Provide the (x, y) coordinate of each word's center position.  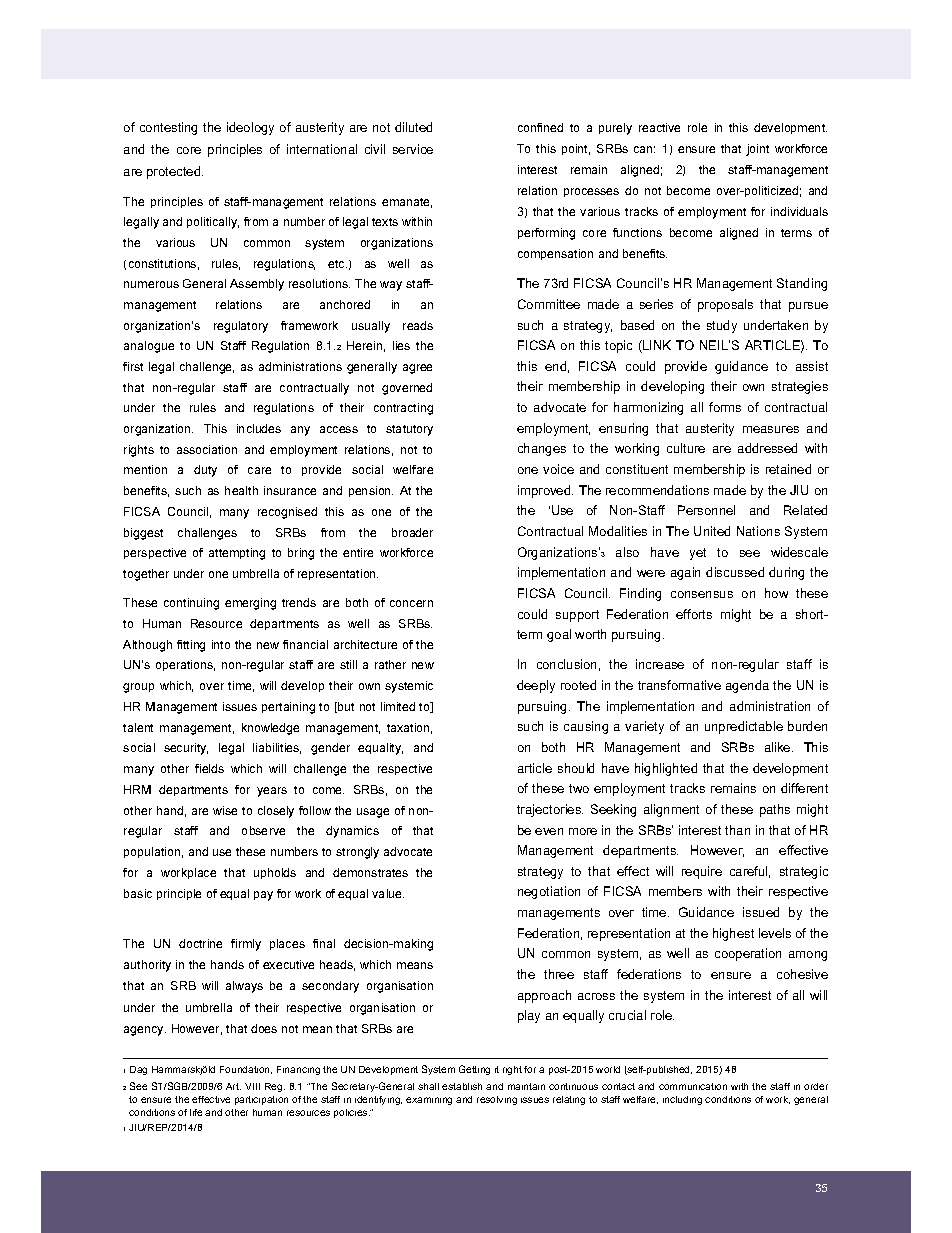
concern (411, 603)
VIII (252, 1086)
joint (757, 150)
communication (693, 1086)
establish (462, 1086)
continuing (191, 604)
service (413, 149)
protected (175, 172)
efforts (694, 614)
